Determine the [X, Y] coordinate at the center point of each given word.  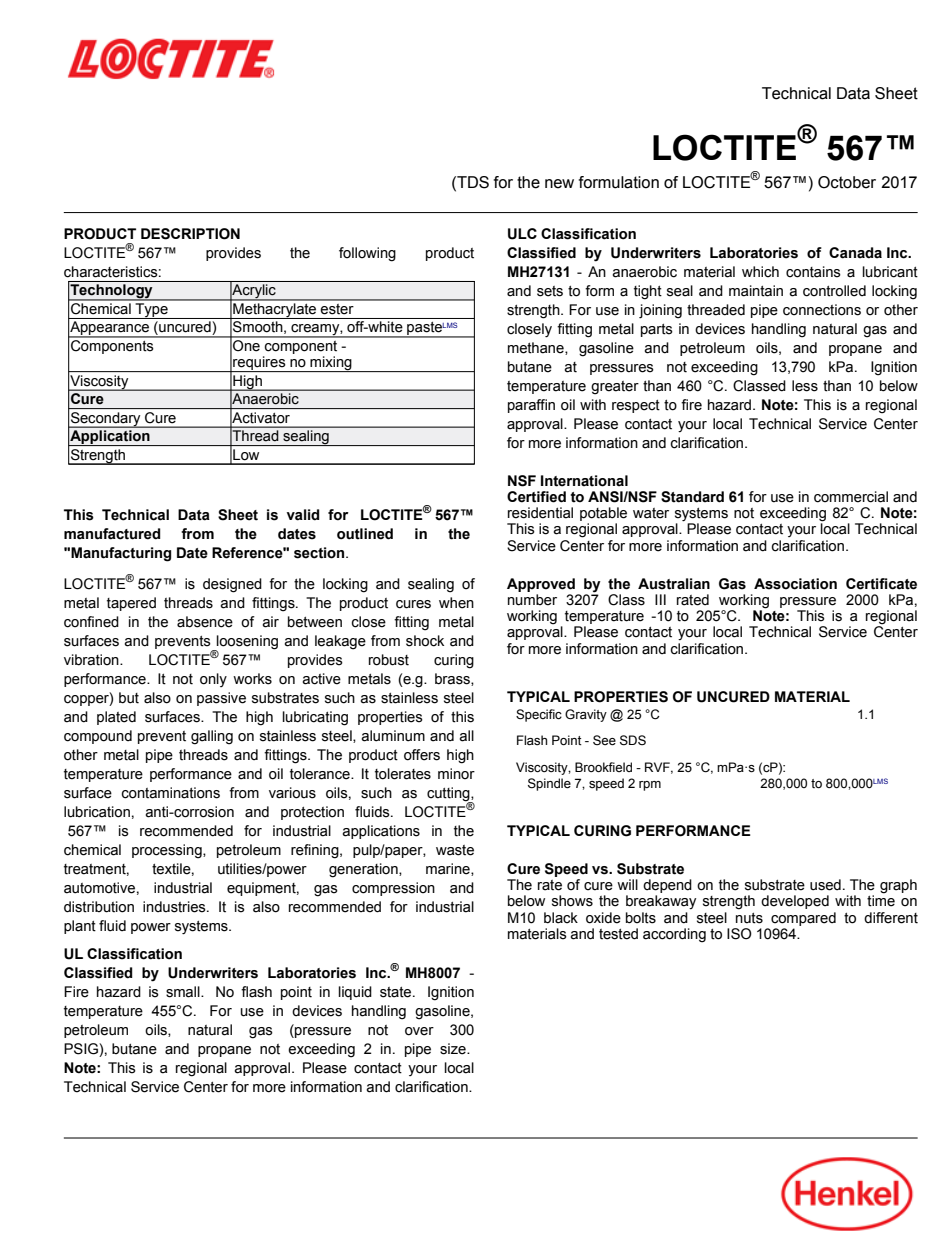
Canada [855, 253]
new [559, 184]
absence [205, 622]
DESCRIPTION [190, 234]
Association [795, 584]
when [456, 603]
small [184, 992]
